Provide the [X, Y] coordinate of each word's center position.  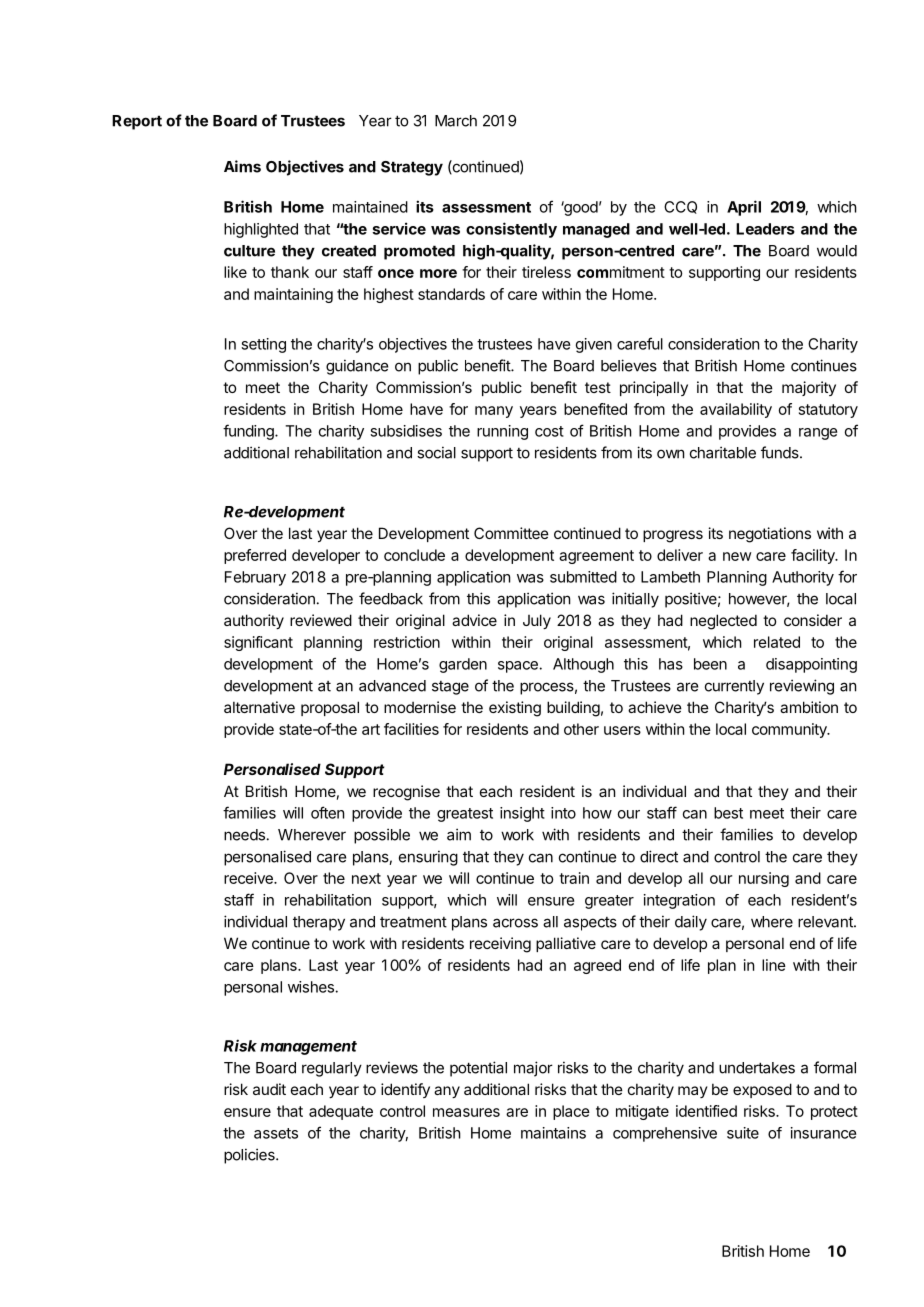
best [728, 813]
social [436, 452]
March [456, 121]
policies [250, 1156]
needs [244, 835]
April [744, 208]
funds [781, 452]
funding [249, 432]
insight [522, 814]
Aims [242, 166]
